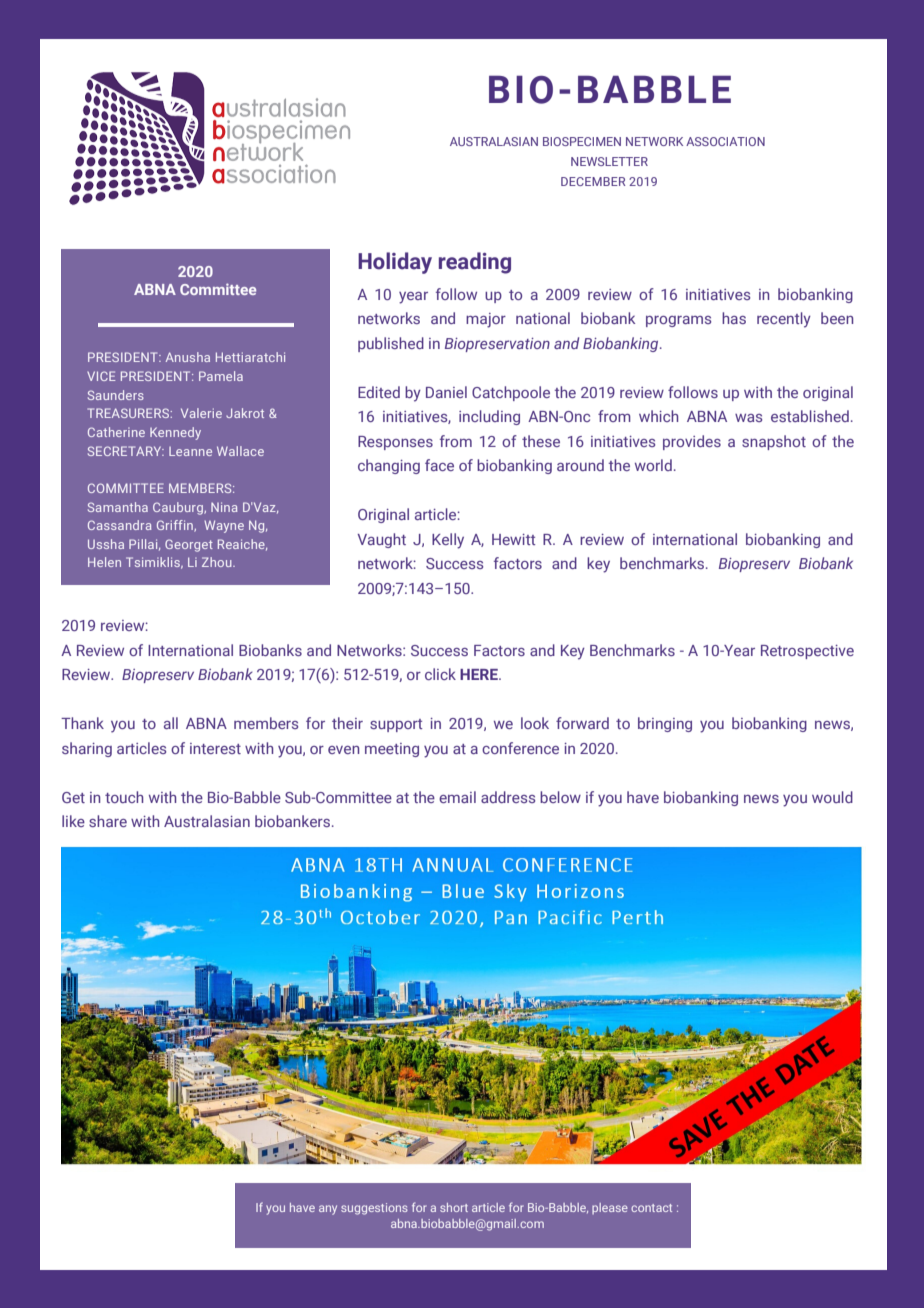 Image resolution: width=924 pixels, height=1308 pixels. Describe the element at coordinates (328, 1210) in the screenshot. I see `any` at that location.
